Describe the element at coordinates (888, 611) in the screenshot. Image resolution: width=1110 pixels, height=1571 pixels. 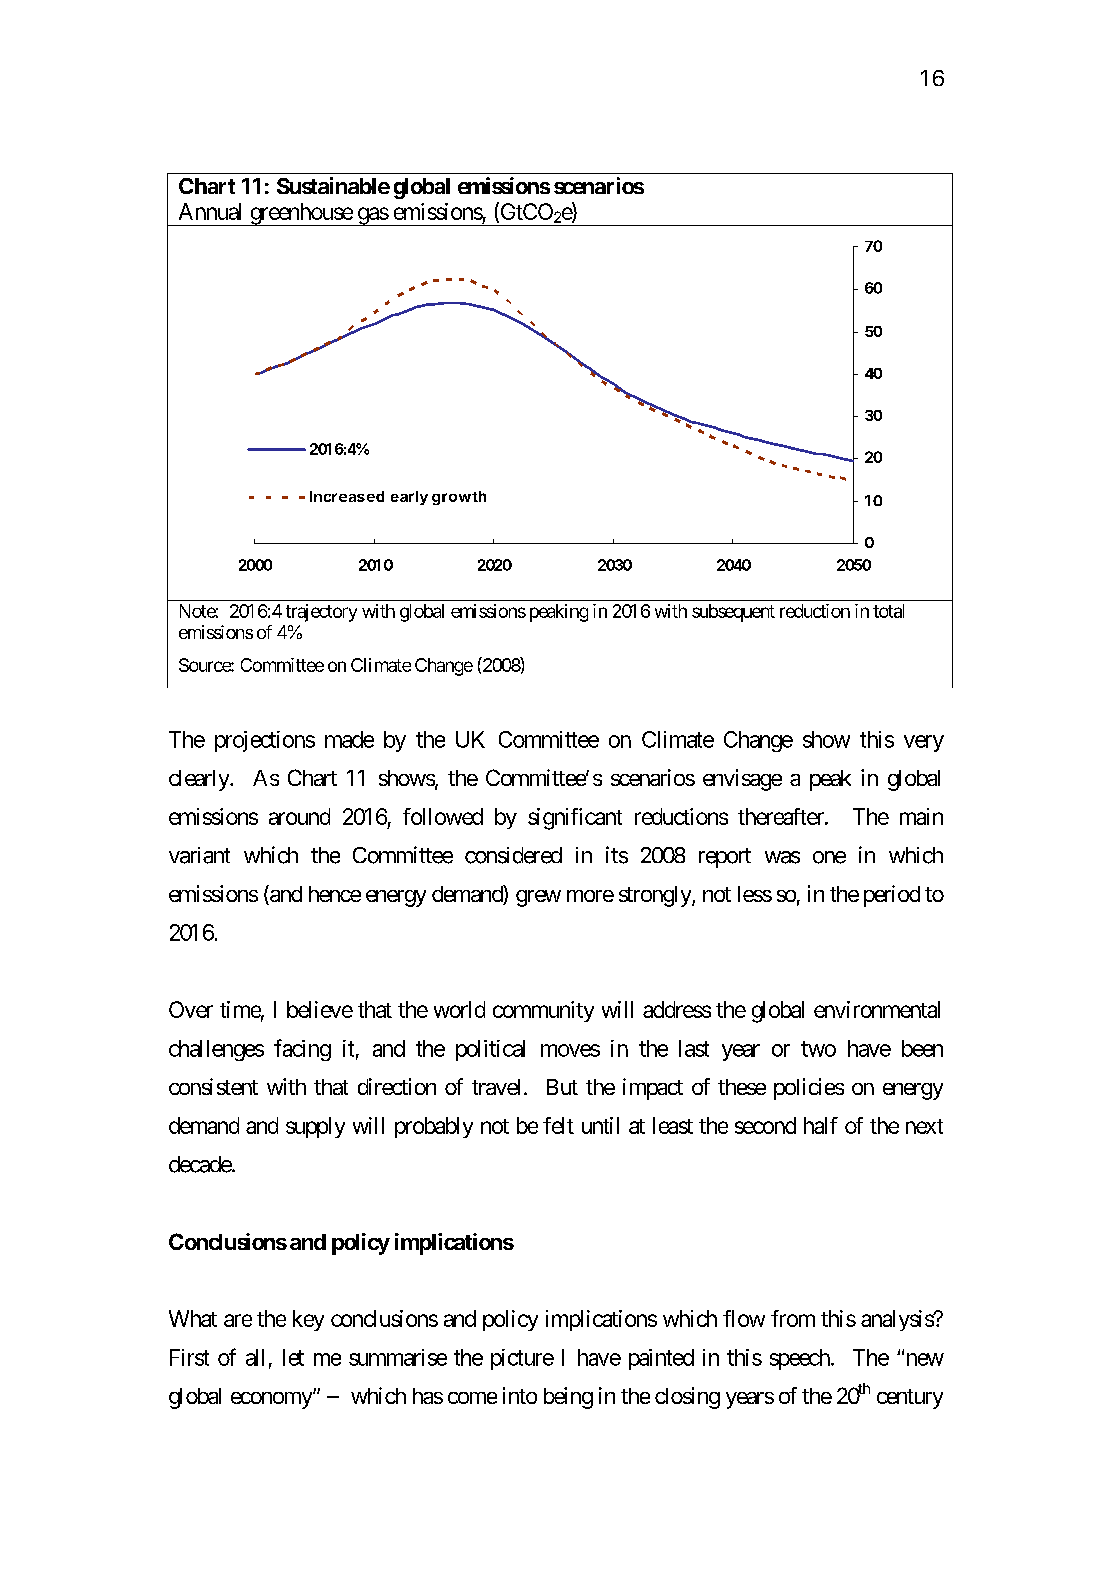
I see `total` at that location.
